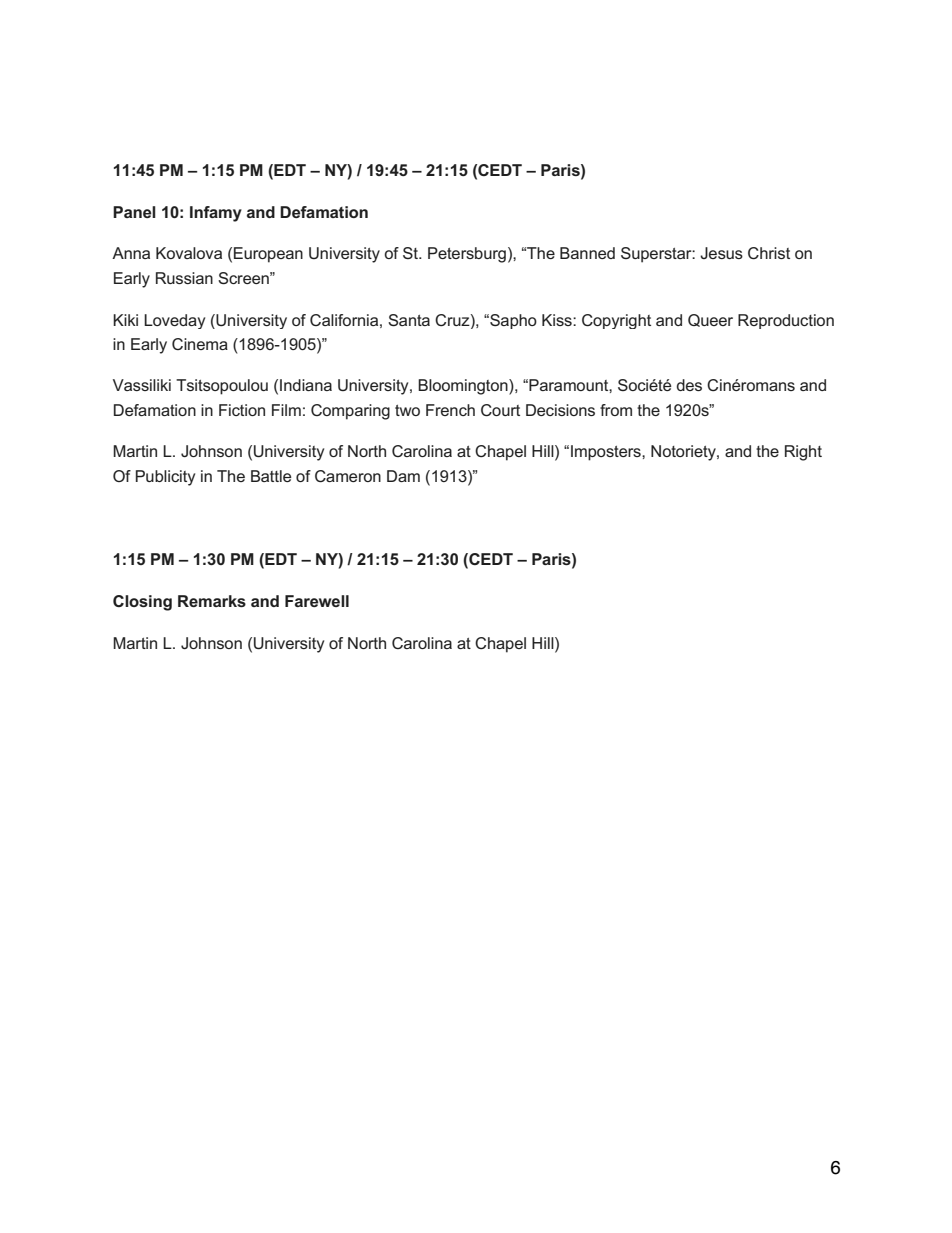 The image size is (952, 1233). What do you see at coordinates (409, 320) in the document?
I see `Santa` at bounding box center [409, 320].
